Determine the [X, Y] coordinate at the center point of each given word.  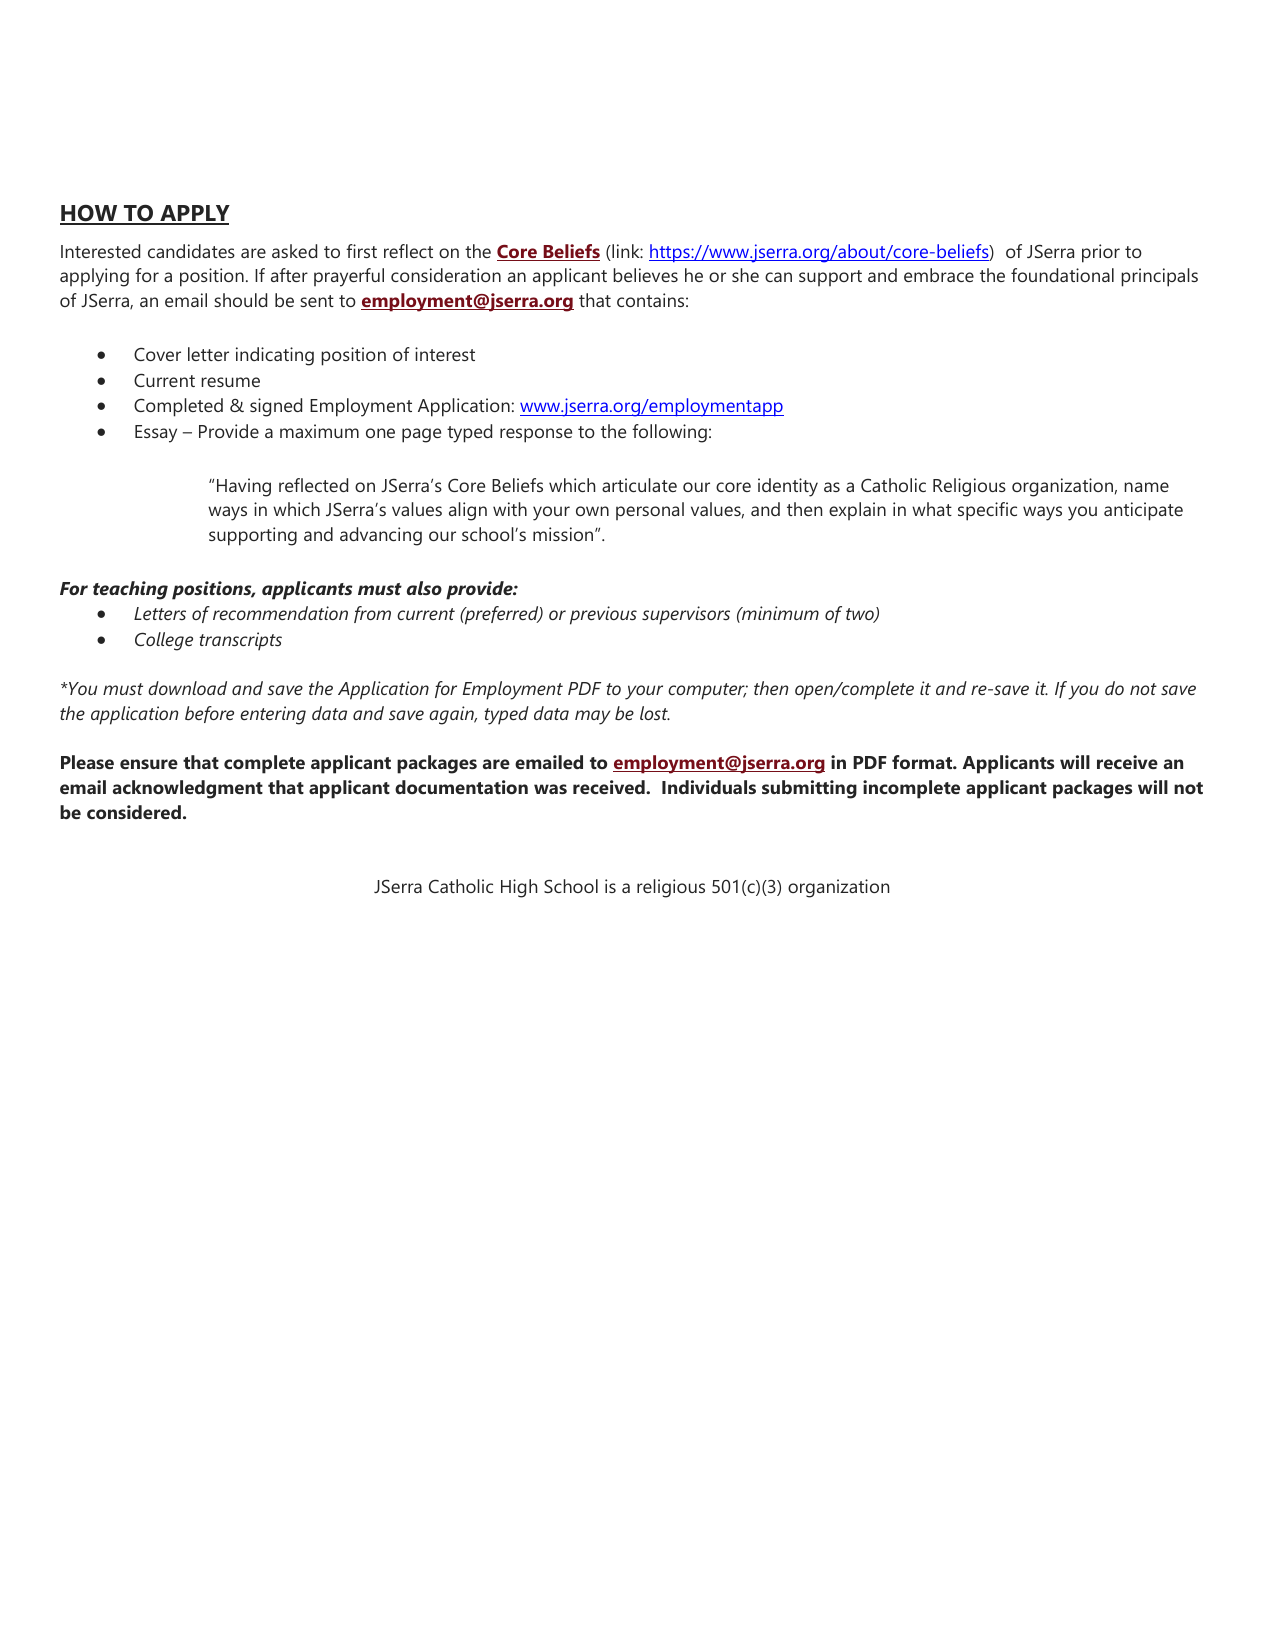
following [669, 433]
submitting [809, 789]
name [1146, 487]
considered [134, 812]
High [519, 888]
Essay [156, 434]
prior [1101, 253]
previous [603, 615]
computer [707, 691]
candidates [191, 251]
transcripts [240, 641]
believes [645, 275]
